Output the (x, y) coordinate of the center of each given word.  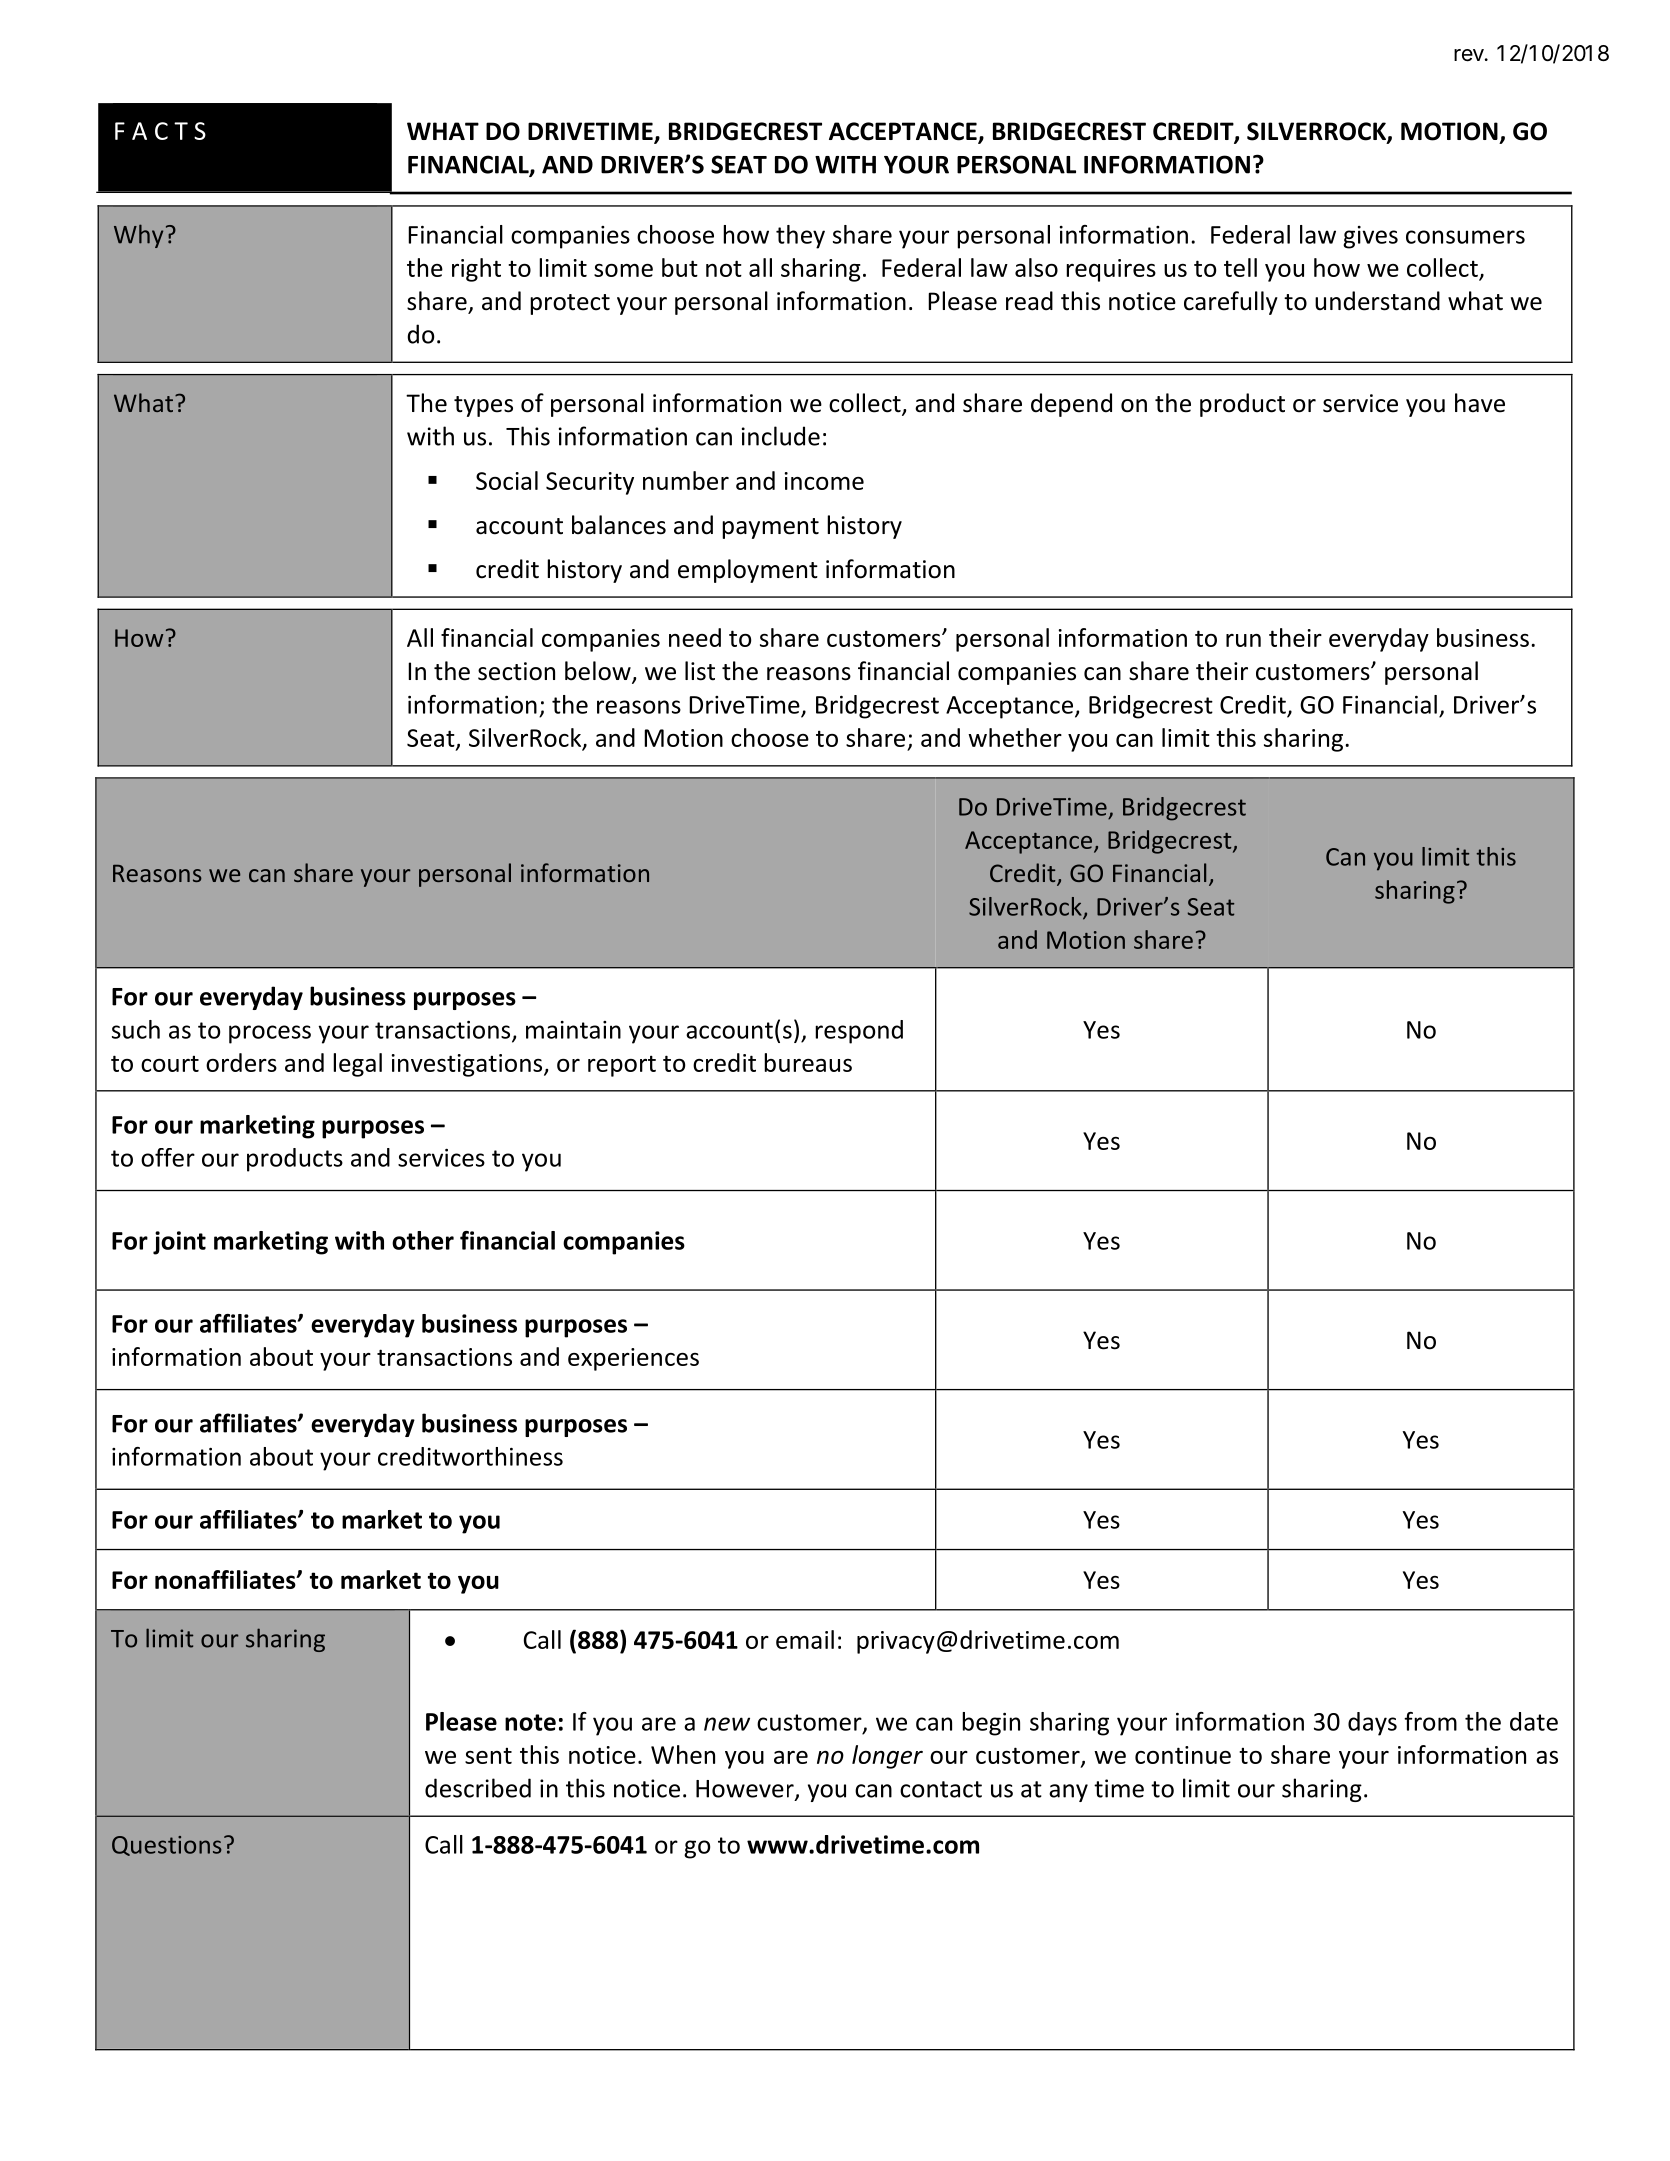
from (1430, 1721)
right (476, 270)
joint (179, 1243)
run (1243, 640)
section (516, 671)
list (700, 671)
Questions (167, 1846)
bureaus (808, 1062)
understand (1377, 301)
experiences (633, 1359)
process (270, 1034)
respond (859, 1032)
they (800, 237)
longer (887, 1757)
